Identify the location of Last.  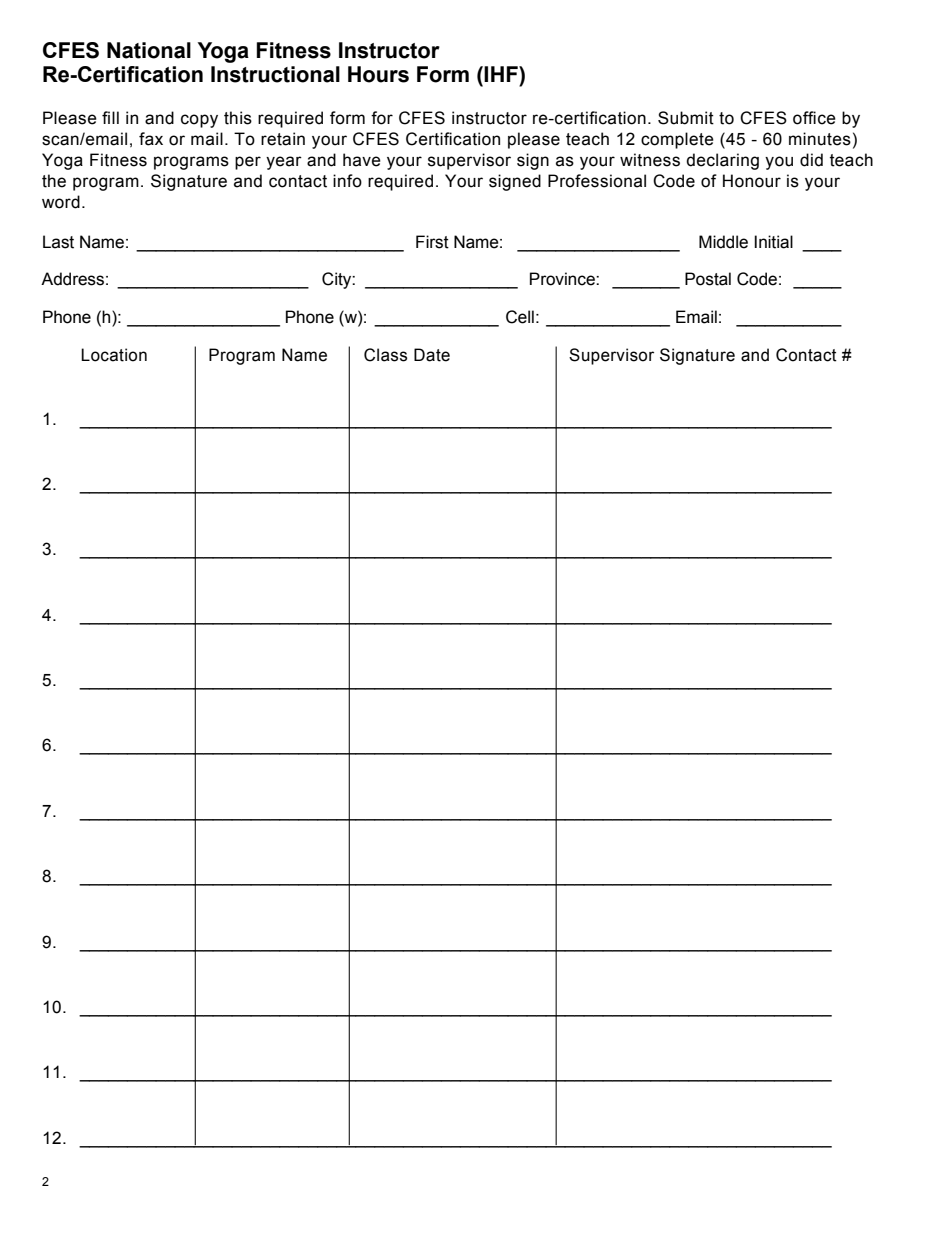
(58, 242).
